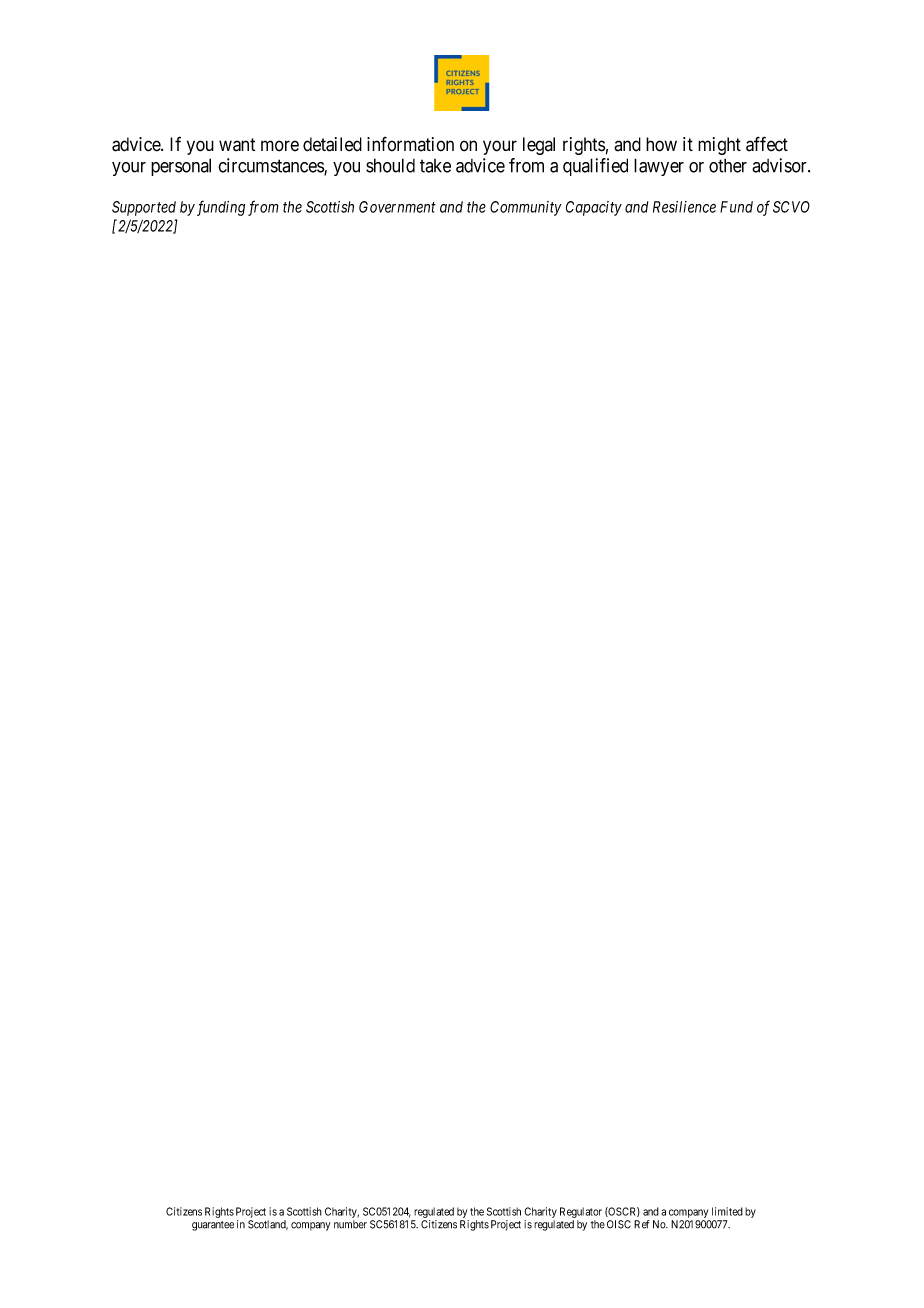 This screenshot has width=924, height=1308. I want to click on Capacity, so click(594, 208).
